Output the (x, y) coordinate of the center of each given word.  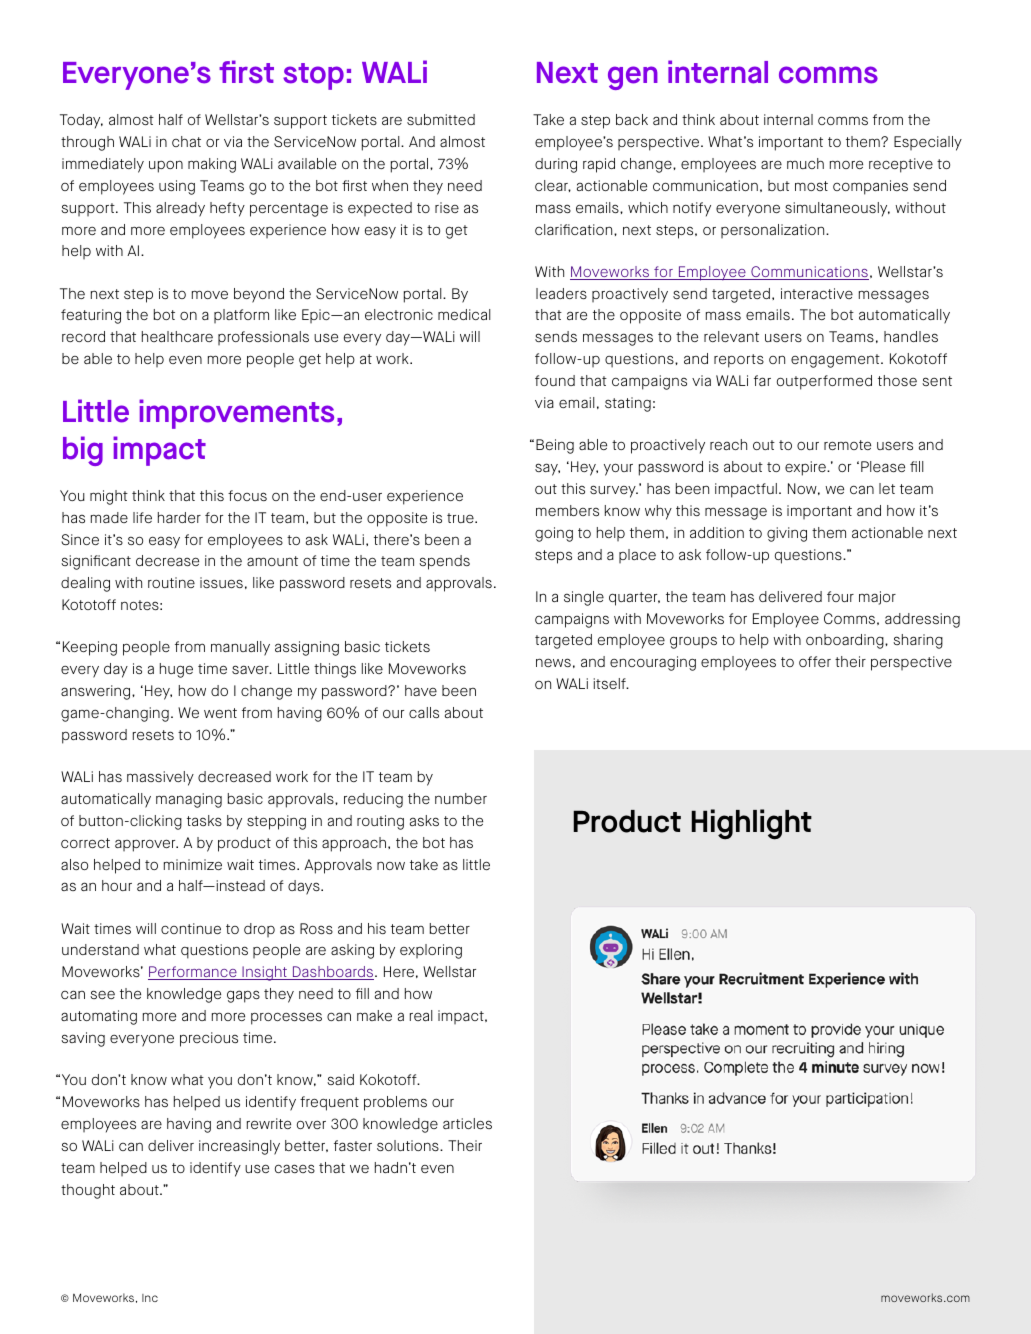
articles (467, 1123)
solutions (409, 1145)
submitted (441, 119)
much (805, 163)
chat (186, 141)
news (553, 662)
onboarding (846, 641)
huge (176, 670)
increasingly (239, 1147)
